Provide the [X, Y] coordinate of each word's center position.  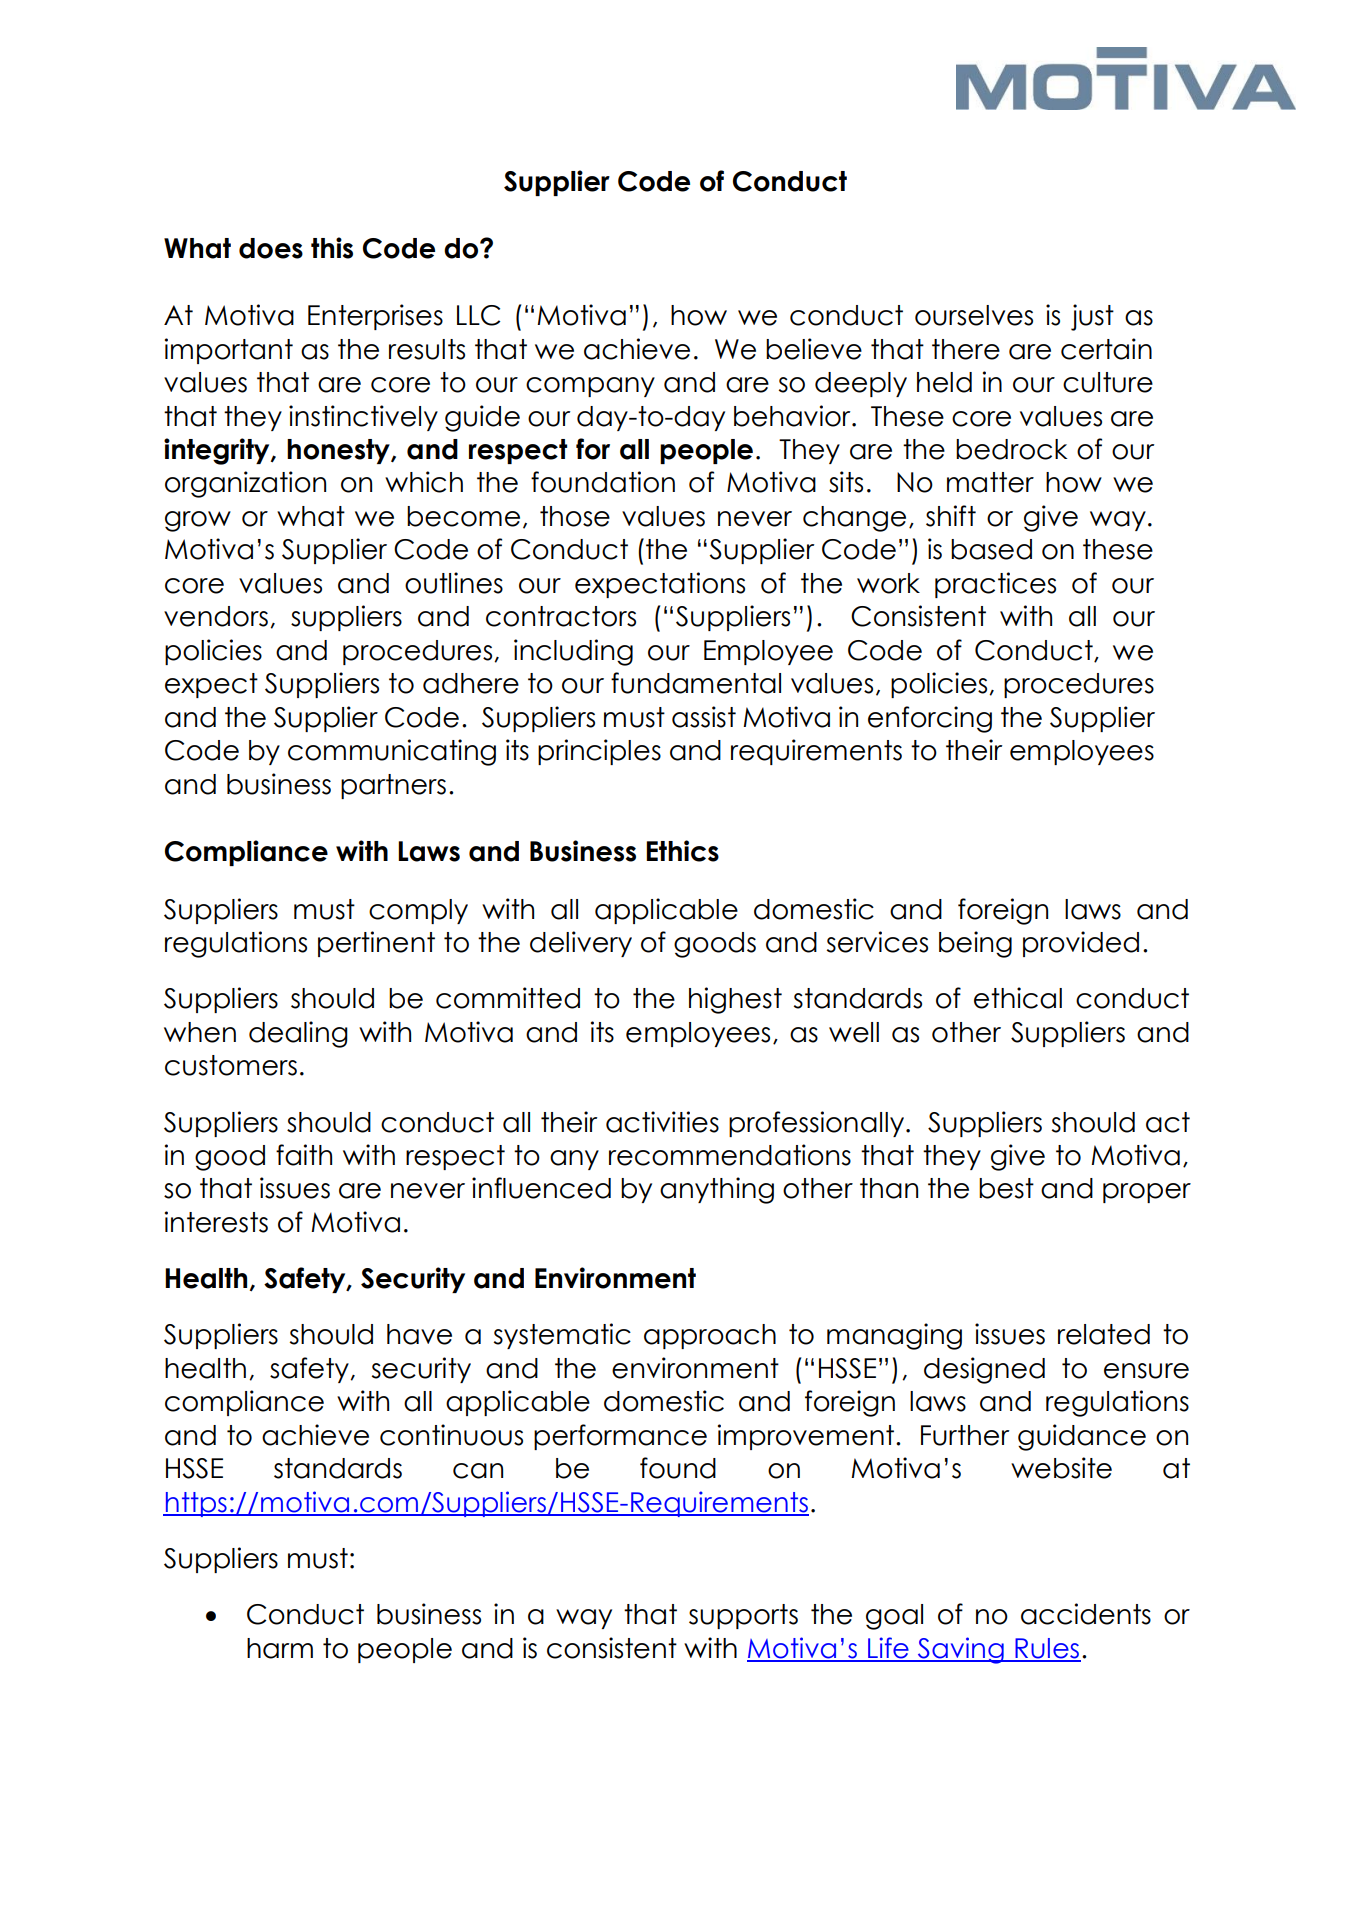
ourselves [974, 315]
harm [280, 1648]
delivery [581, 944]
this [332, 248]
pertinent [376, 944]
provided [1081, 944]
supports [743, 1616]
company [590, 387]
